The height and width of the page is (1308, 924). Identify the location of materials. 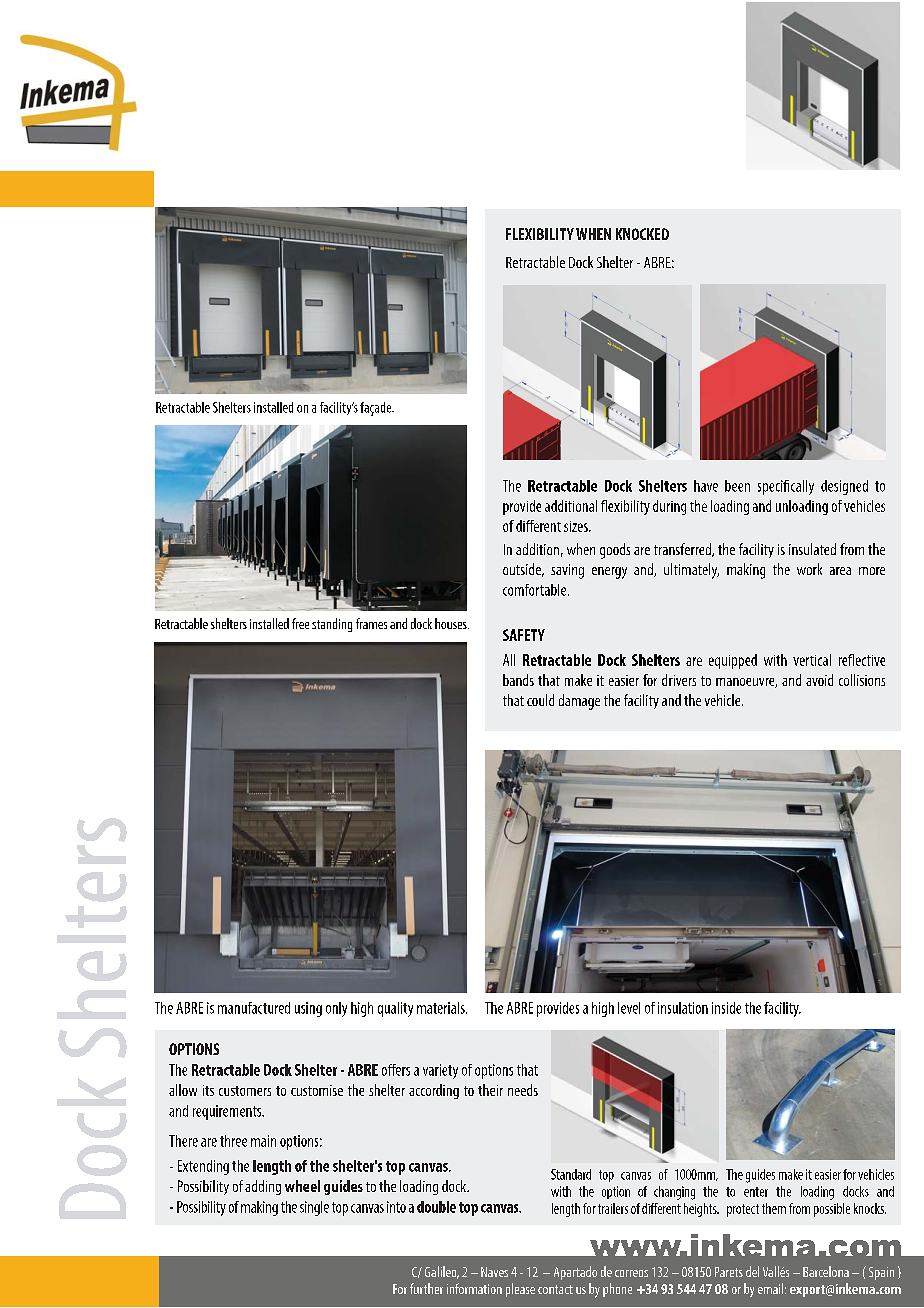
(442, 1008).
